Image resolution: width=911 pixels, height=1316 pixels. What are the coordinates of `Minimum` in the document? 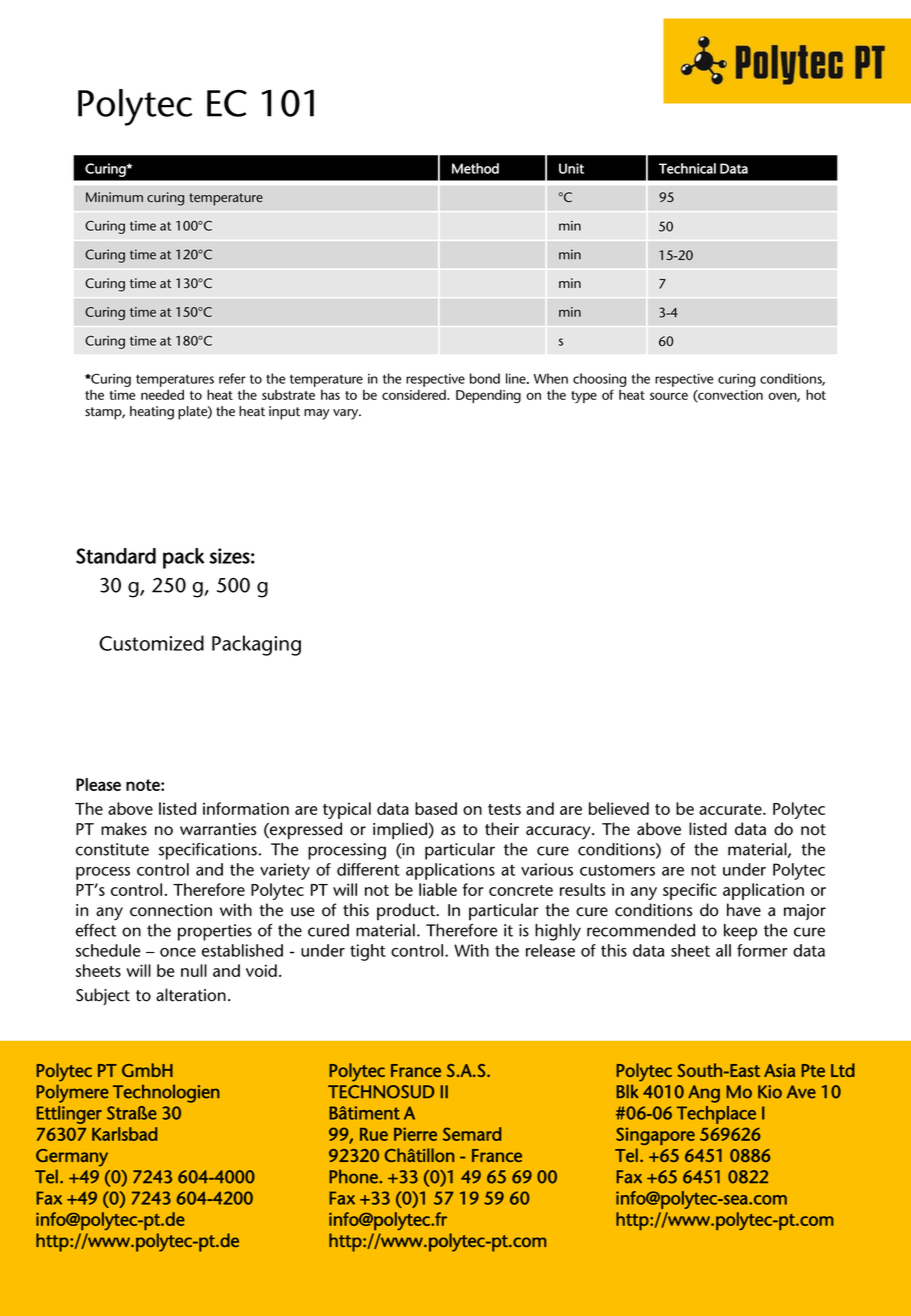 It's located at (114, 197).
